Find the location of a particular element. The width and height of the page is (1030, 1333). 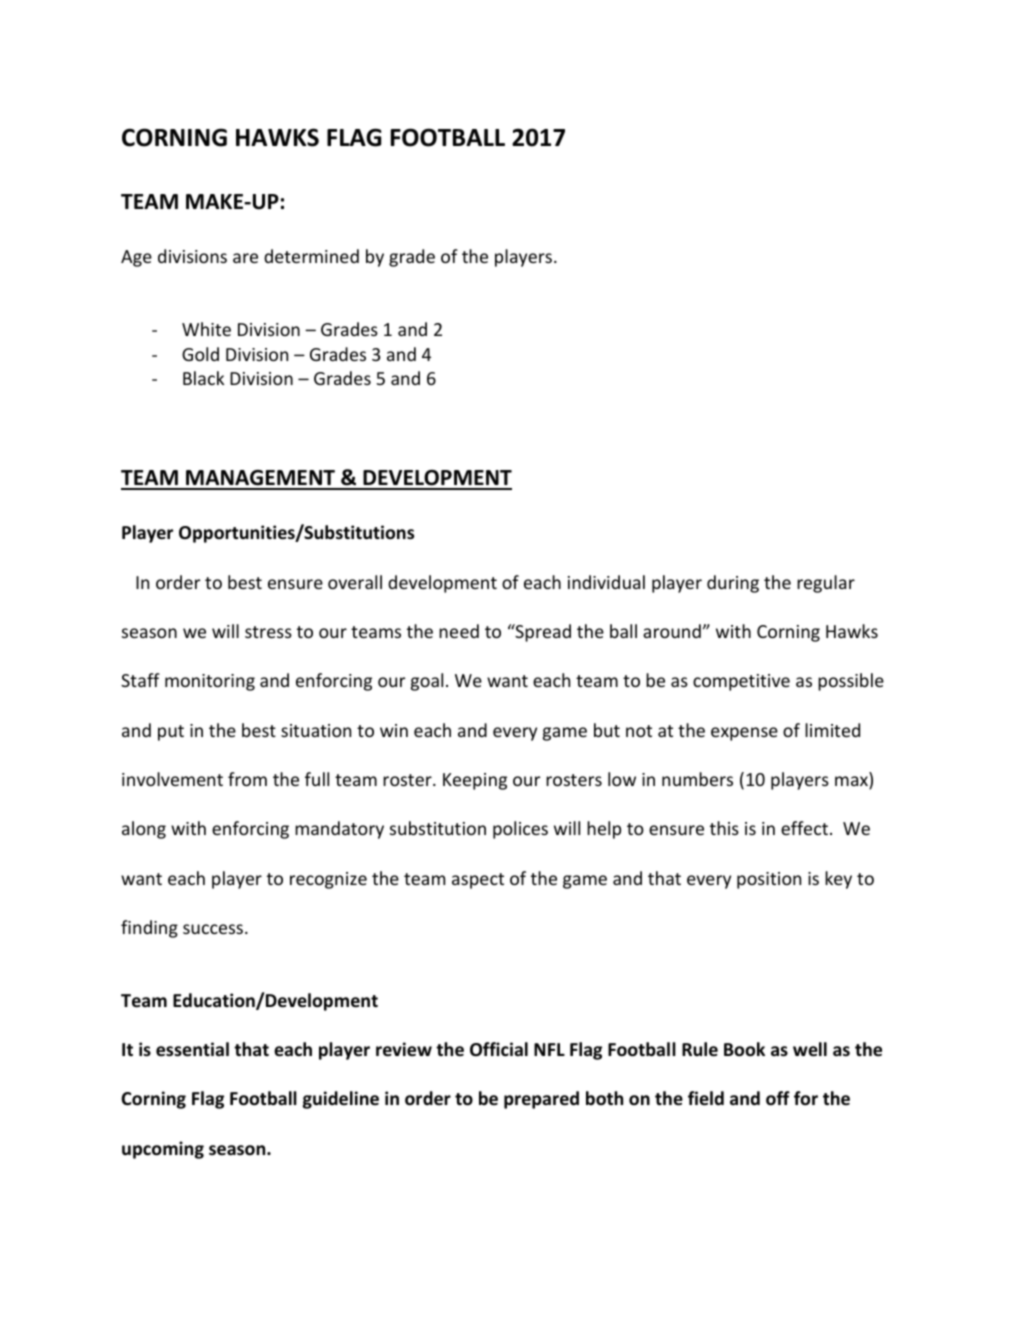

goal is located at coordinates (427, 682).
